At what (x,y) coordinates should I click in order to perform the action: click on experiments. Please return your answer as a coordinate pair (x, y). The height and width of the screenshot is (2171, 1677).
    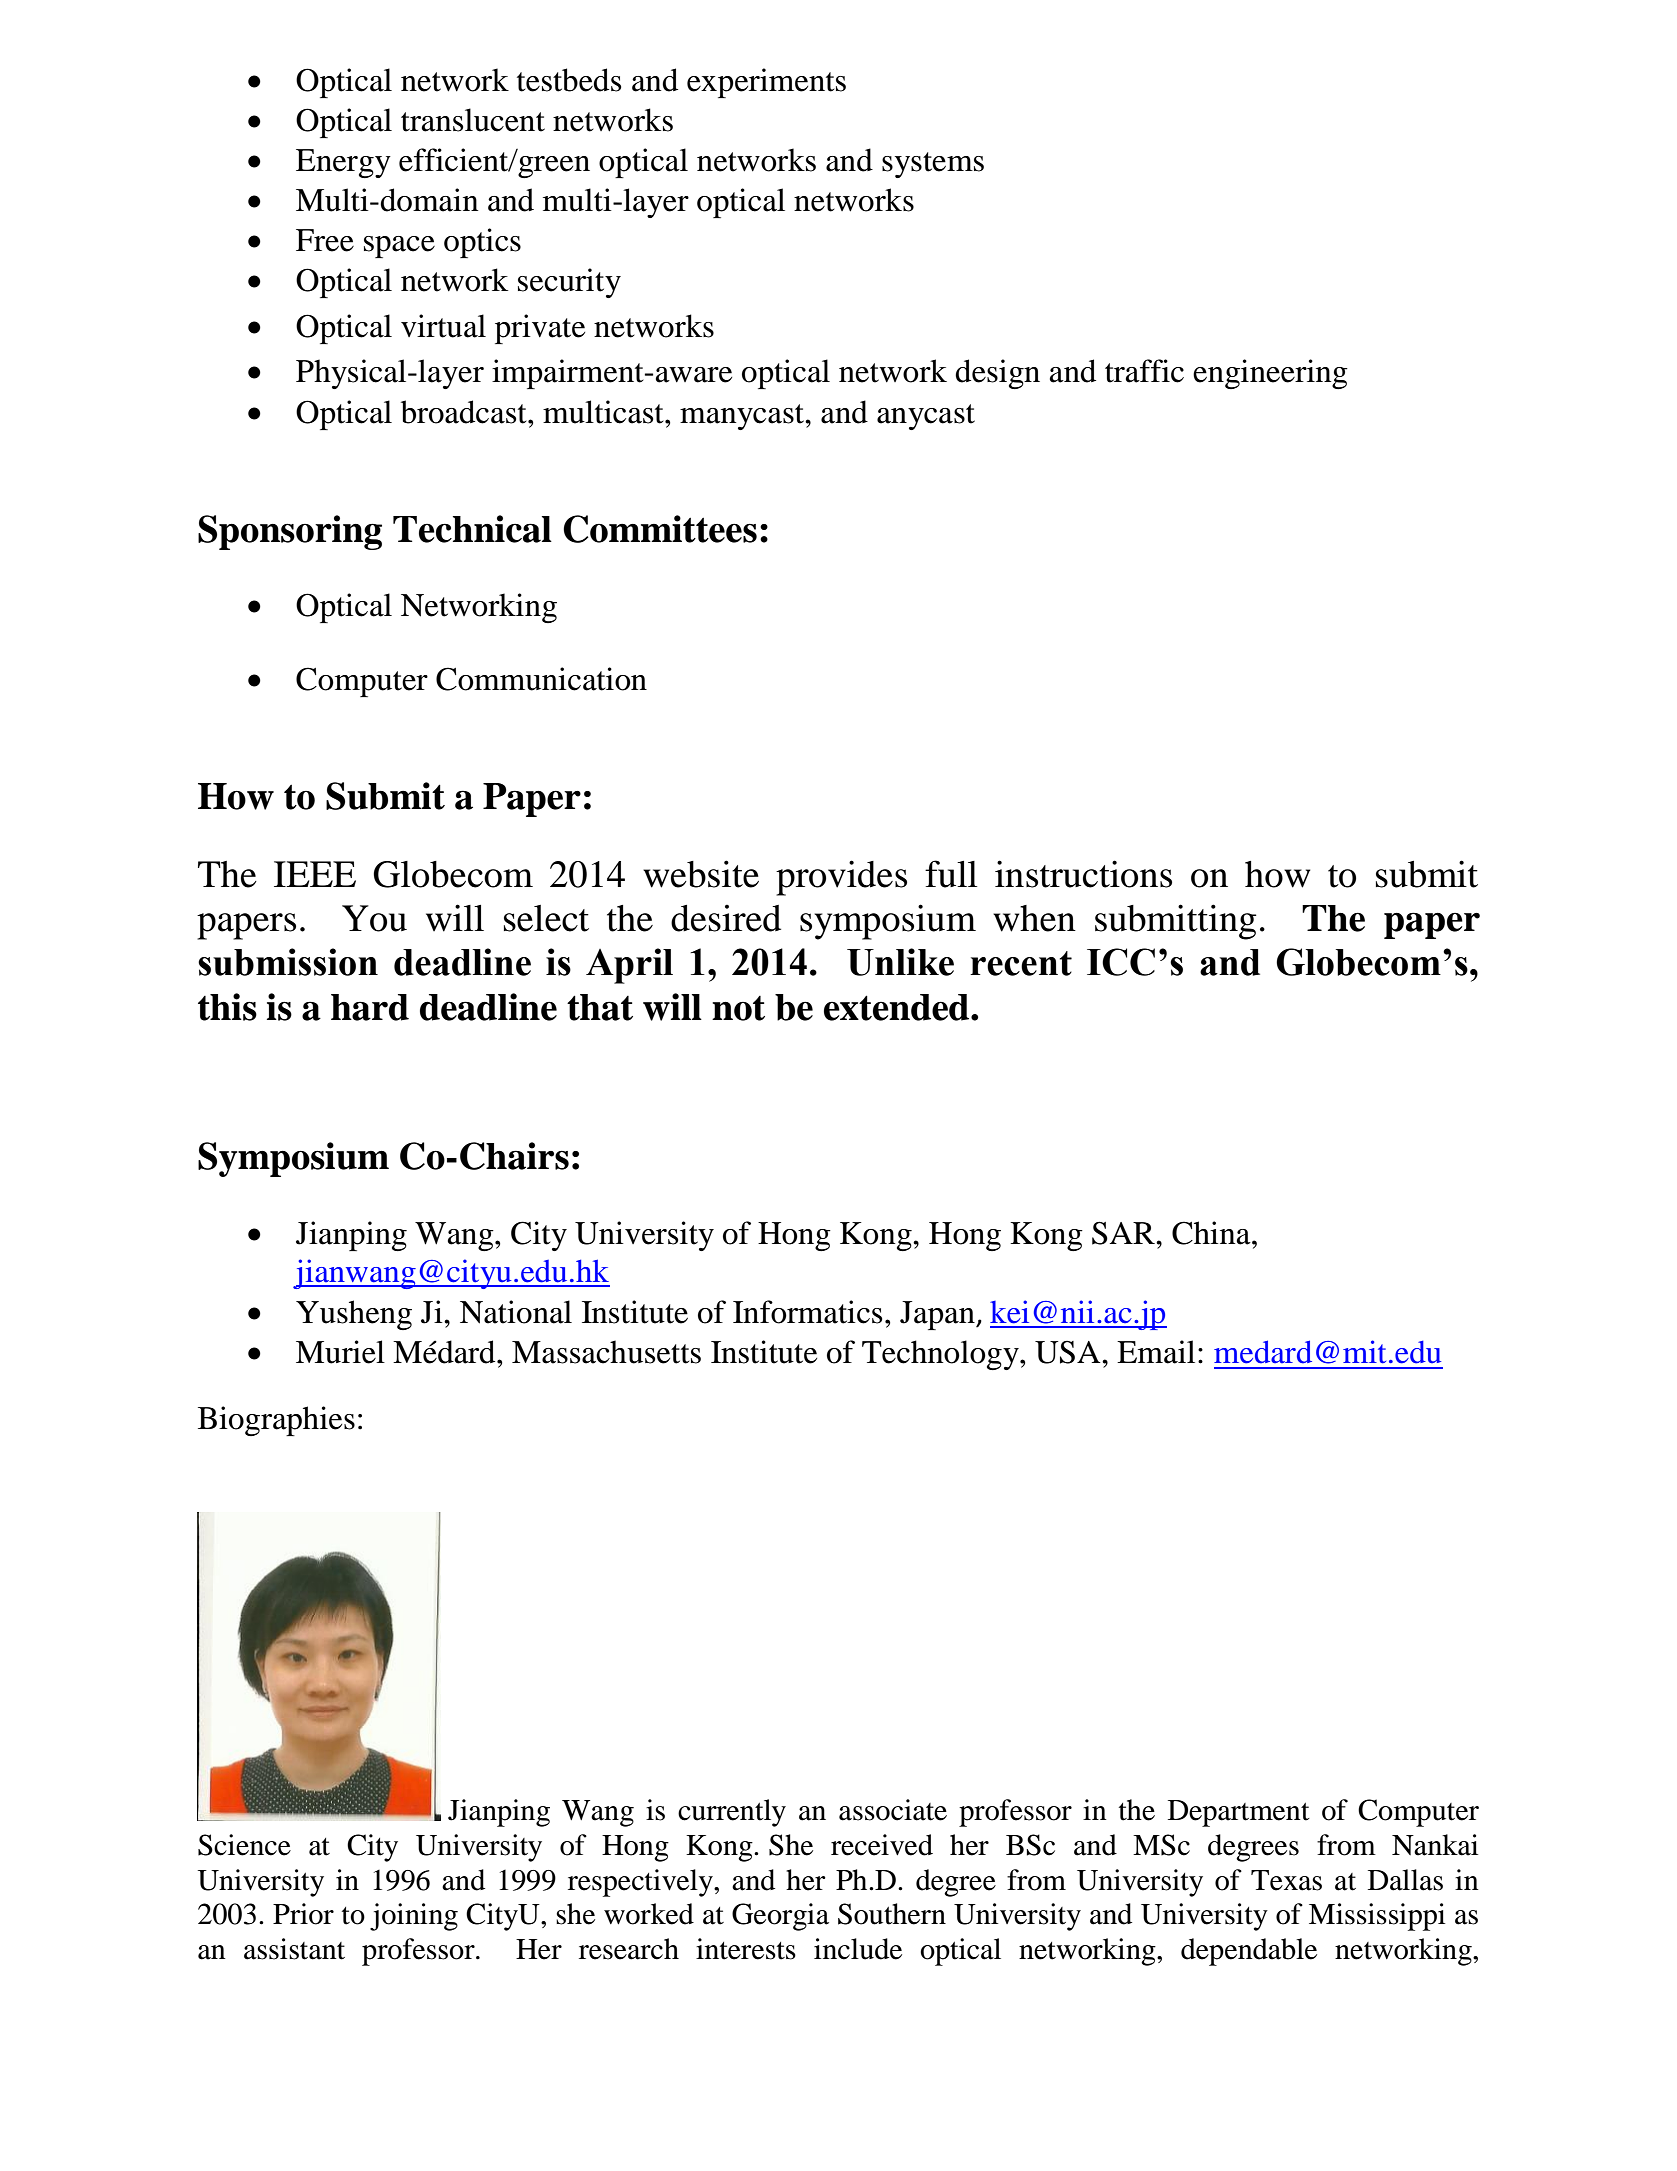
    Looking at the image, I should click on (766, 83).
